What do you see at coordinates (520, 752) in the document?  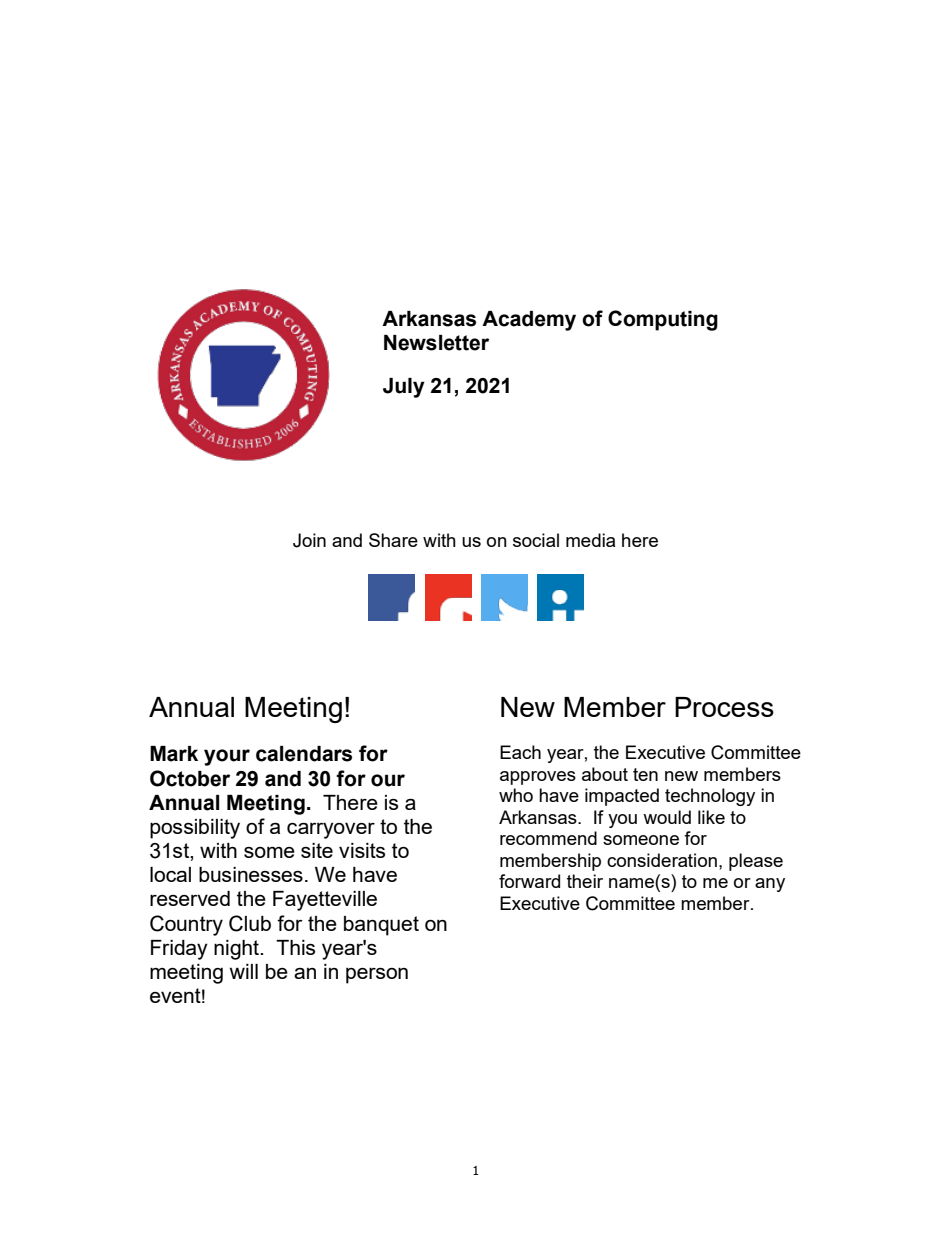 I see `Each` at bounding box center [520, 752].
